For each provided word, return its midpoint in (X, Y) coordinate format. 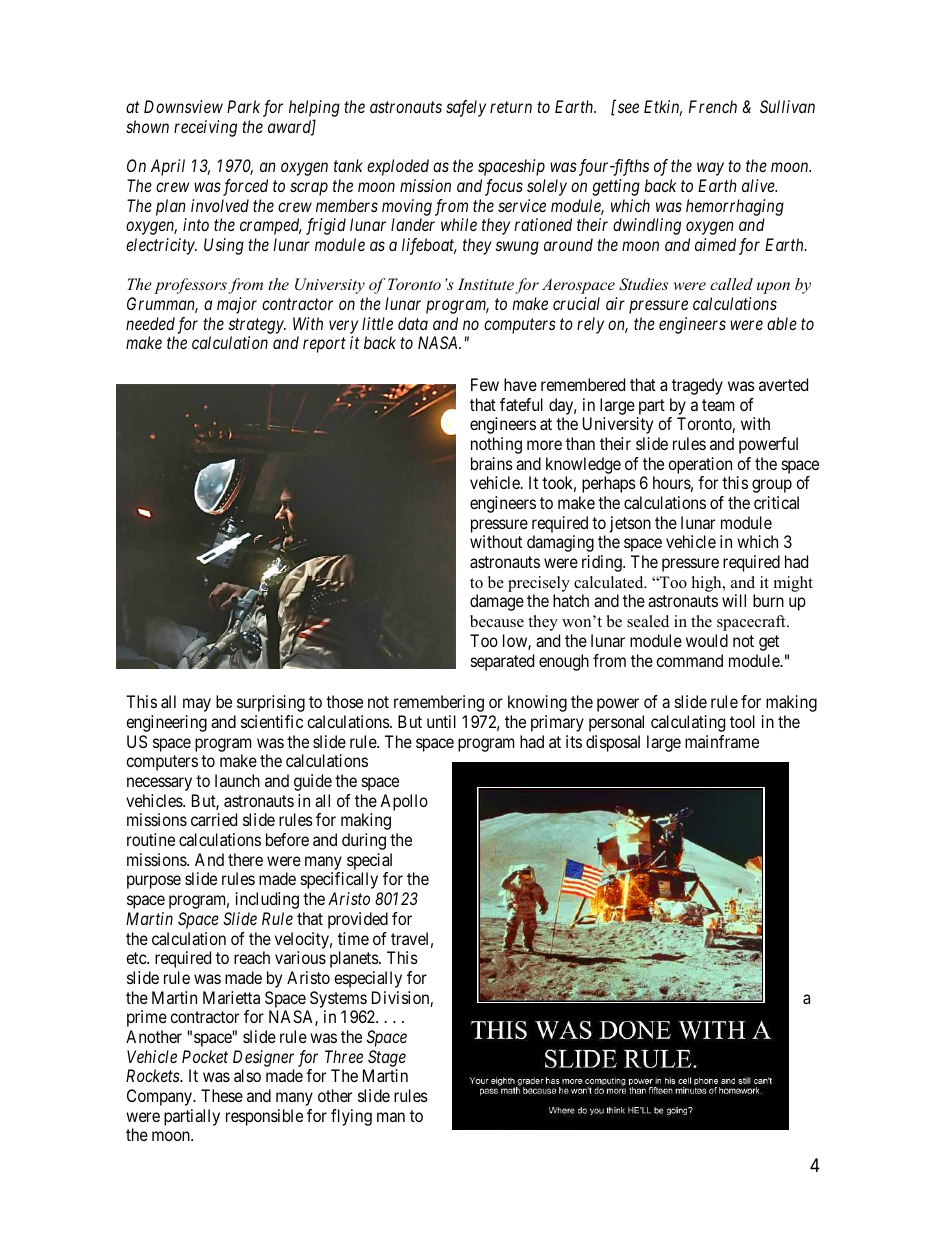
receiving (205, 128)
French (713, 106)
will (734, 600)
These (222, 1095)
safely (466, 108)
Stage (387, 1058)
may (197, 705)
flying (351, 1117)
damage (497, 602)
